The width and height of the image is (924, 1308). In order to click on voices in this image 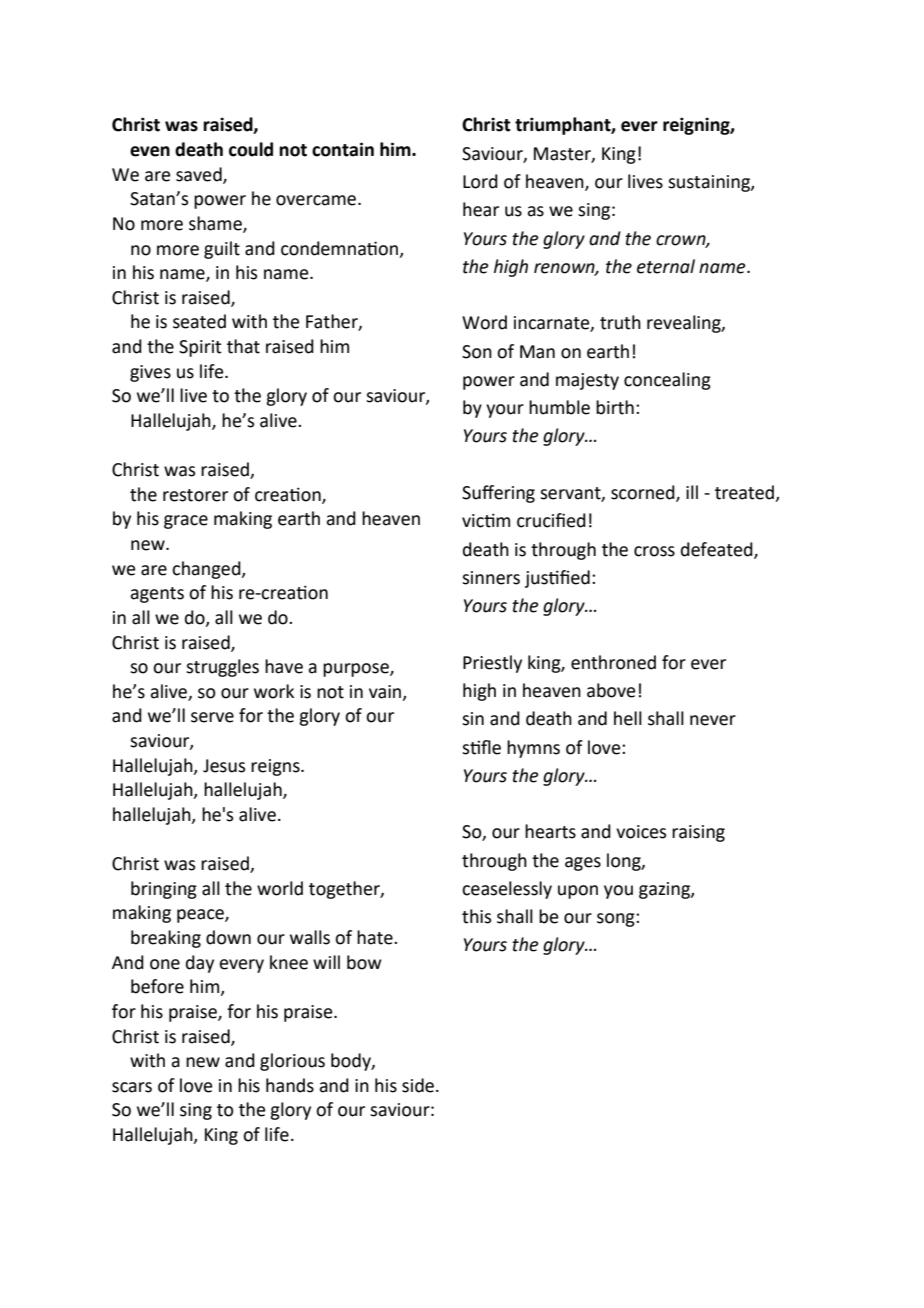, I will do `click(641, 832)`.
